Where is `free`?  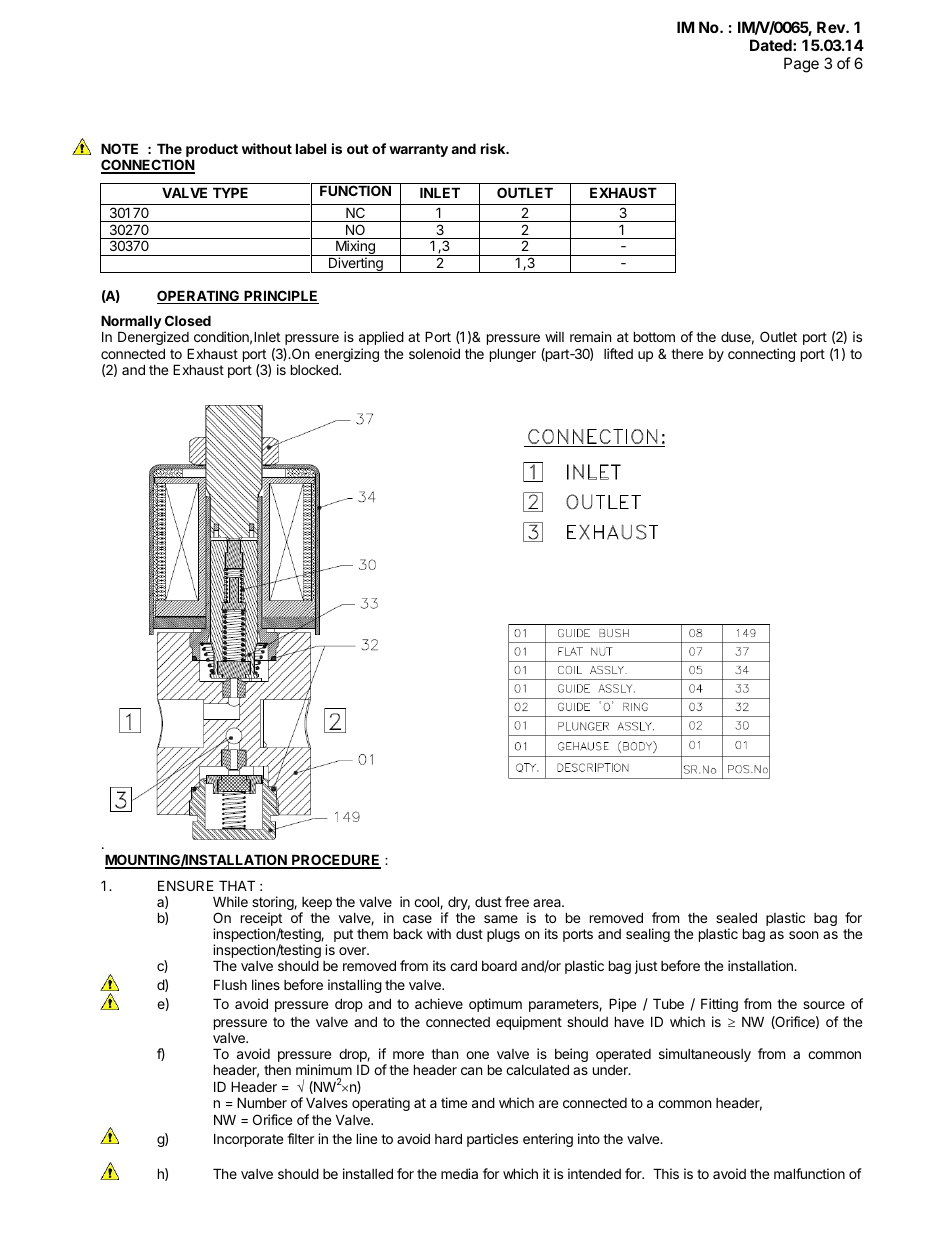
free is located at coordinates (517, 901).
